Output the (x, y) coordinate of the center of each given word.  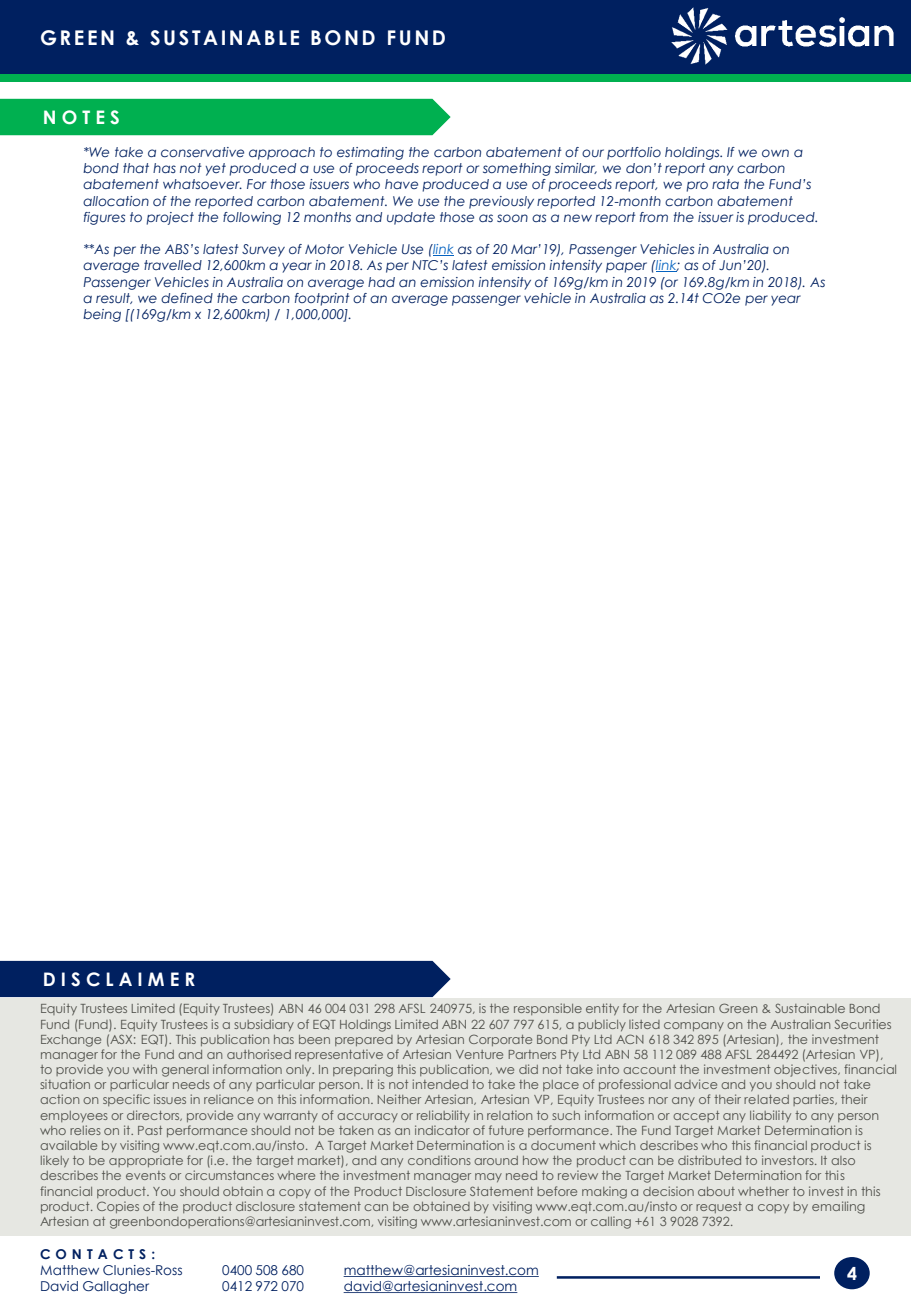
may (488, 1177)
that (136, 168)
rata (725, 184)
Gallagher (116, 1287)
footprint (322, 299)
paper (626, 267)
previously (501, 202)
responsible (548, 1009)
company (694, 1026)
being (102, 315)
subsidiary (264, 1025)
